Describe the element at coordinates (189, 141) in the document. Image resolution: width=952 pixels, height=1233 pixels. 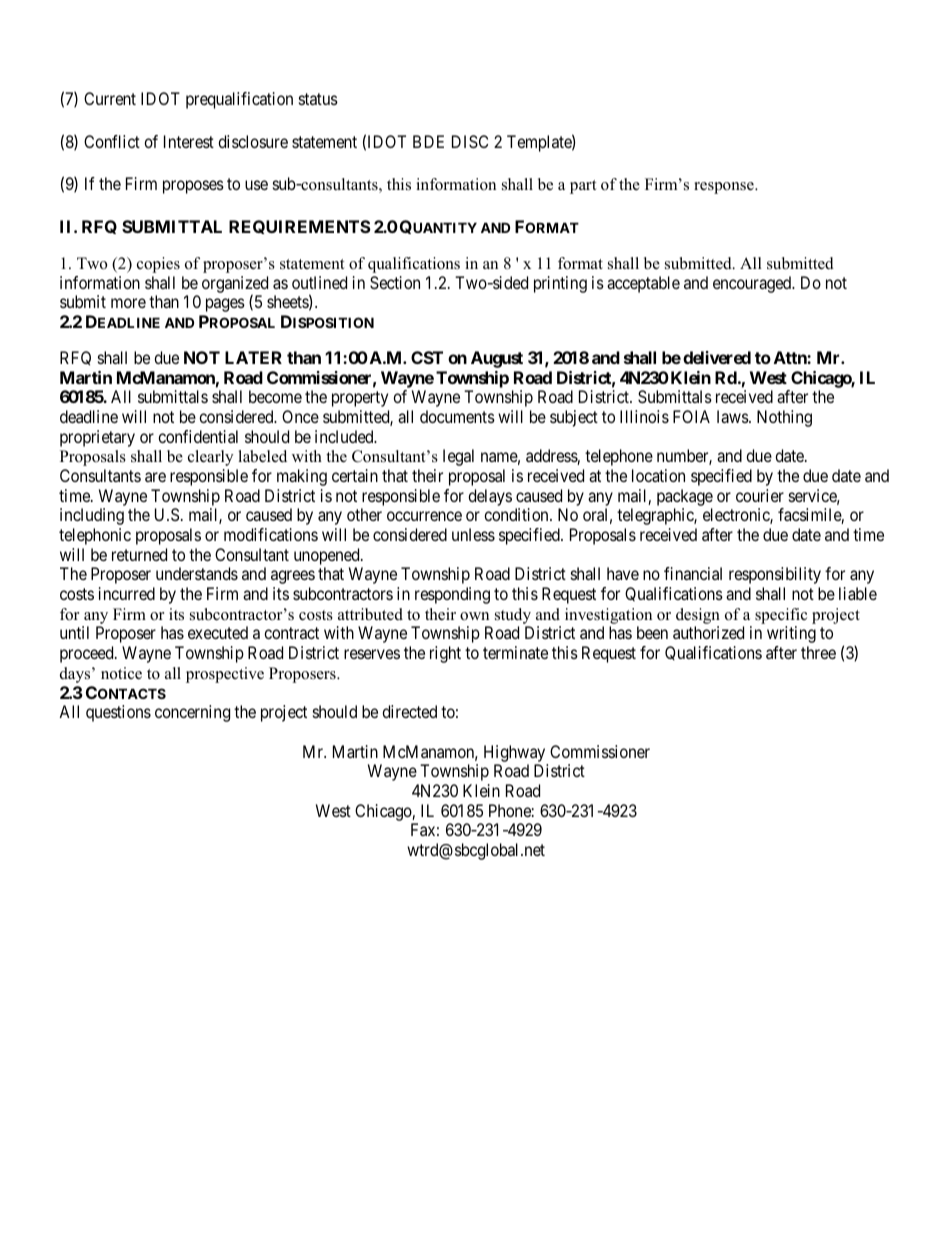
I see `Interest` at that location.
